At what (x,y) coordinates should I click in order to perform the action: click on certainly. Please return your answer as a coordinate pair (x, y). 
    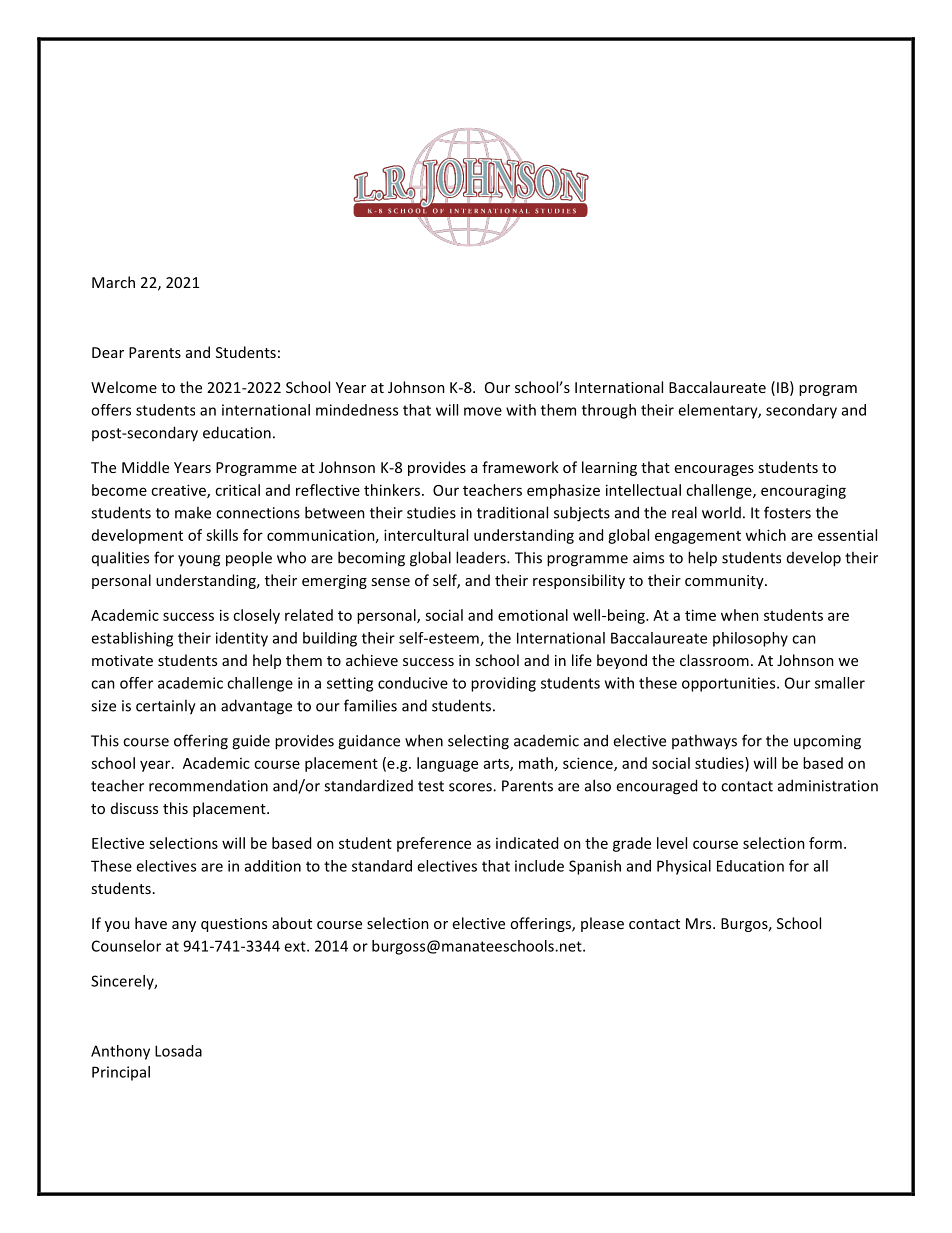
    Looking at the image, I should click on (166, 707).
